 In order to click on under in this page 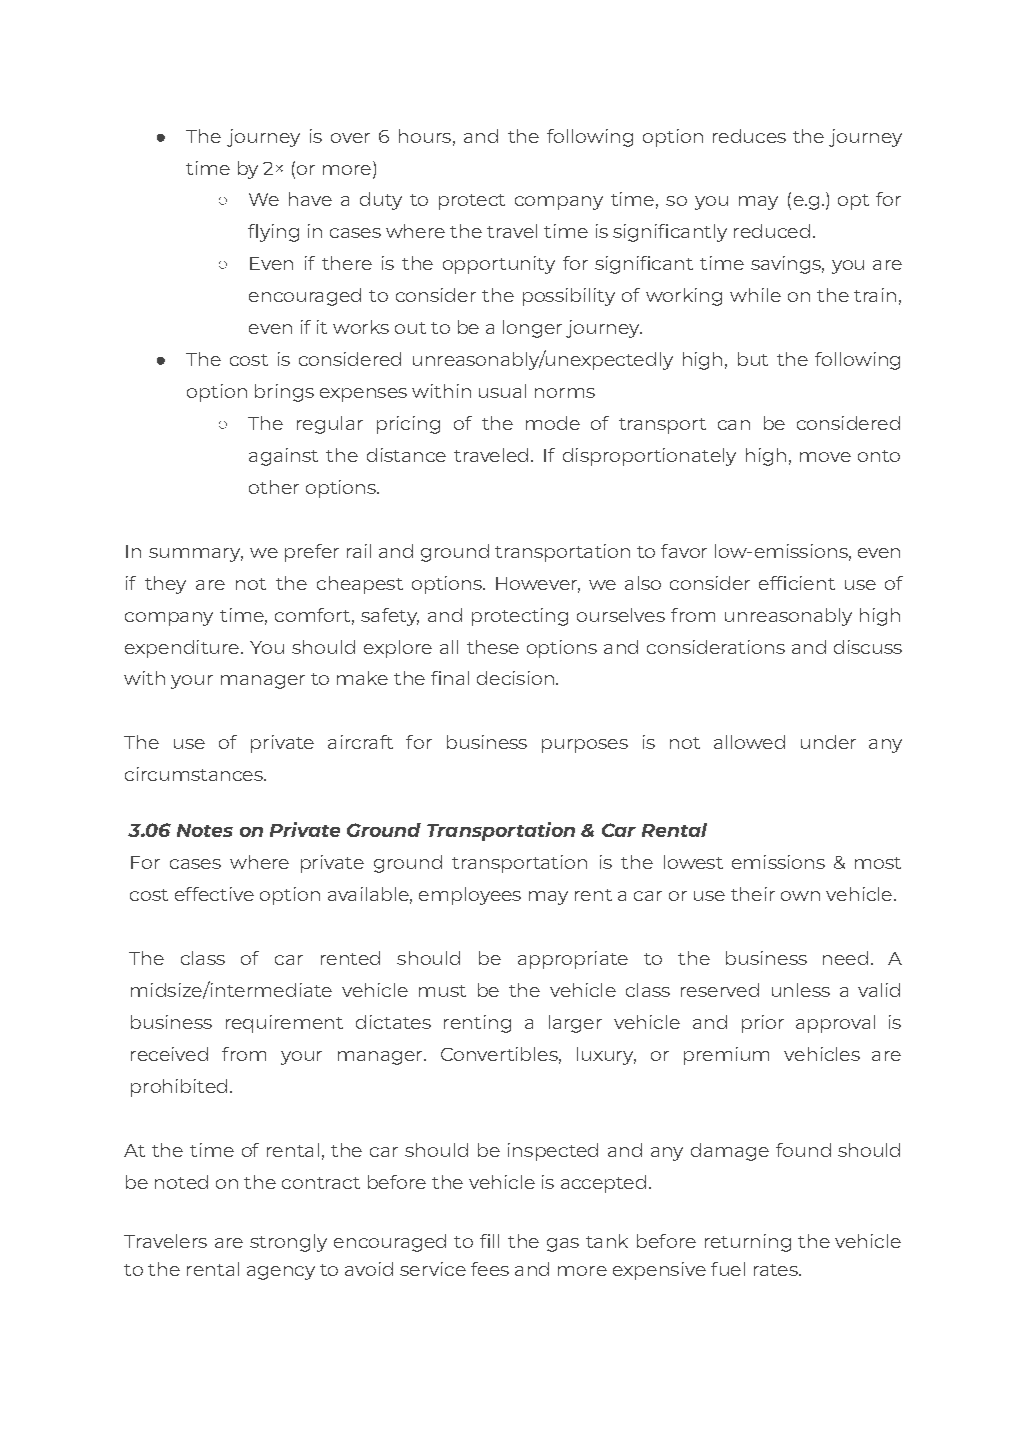, I will do `click(828, 742)`.
